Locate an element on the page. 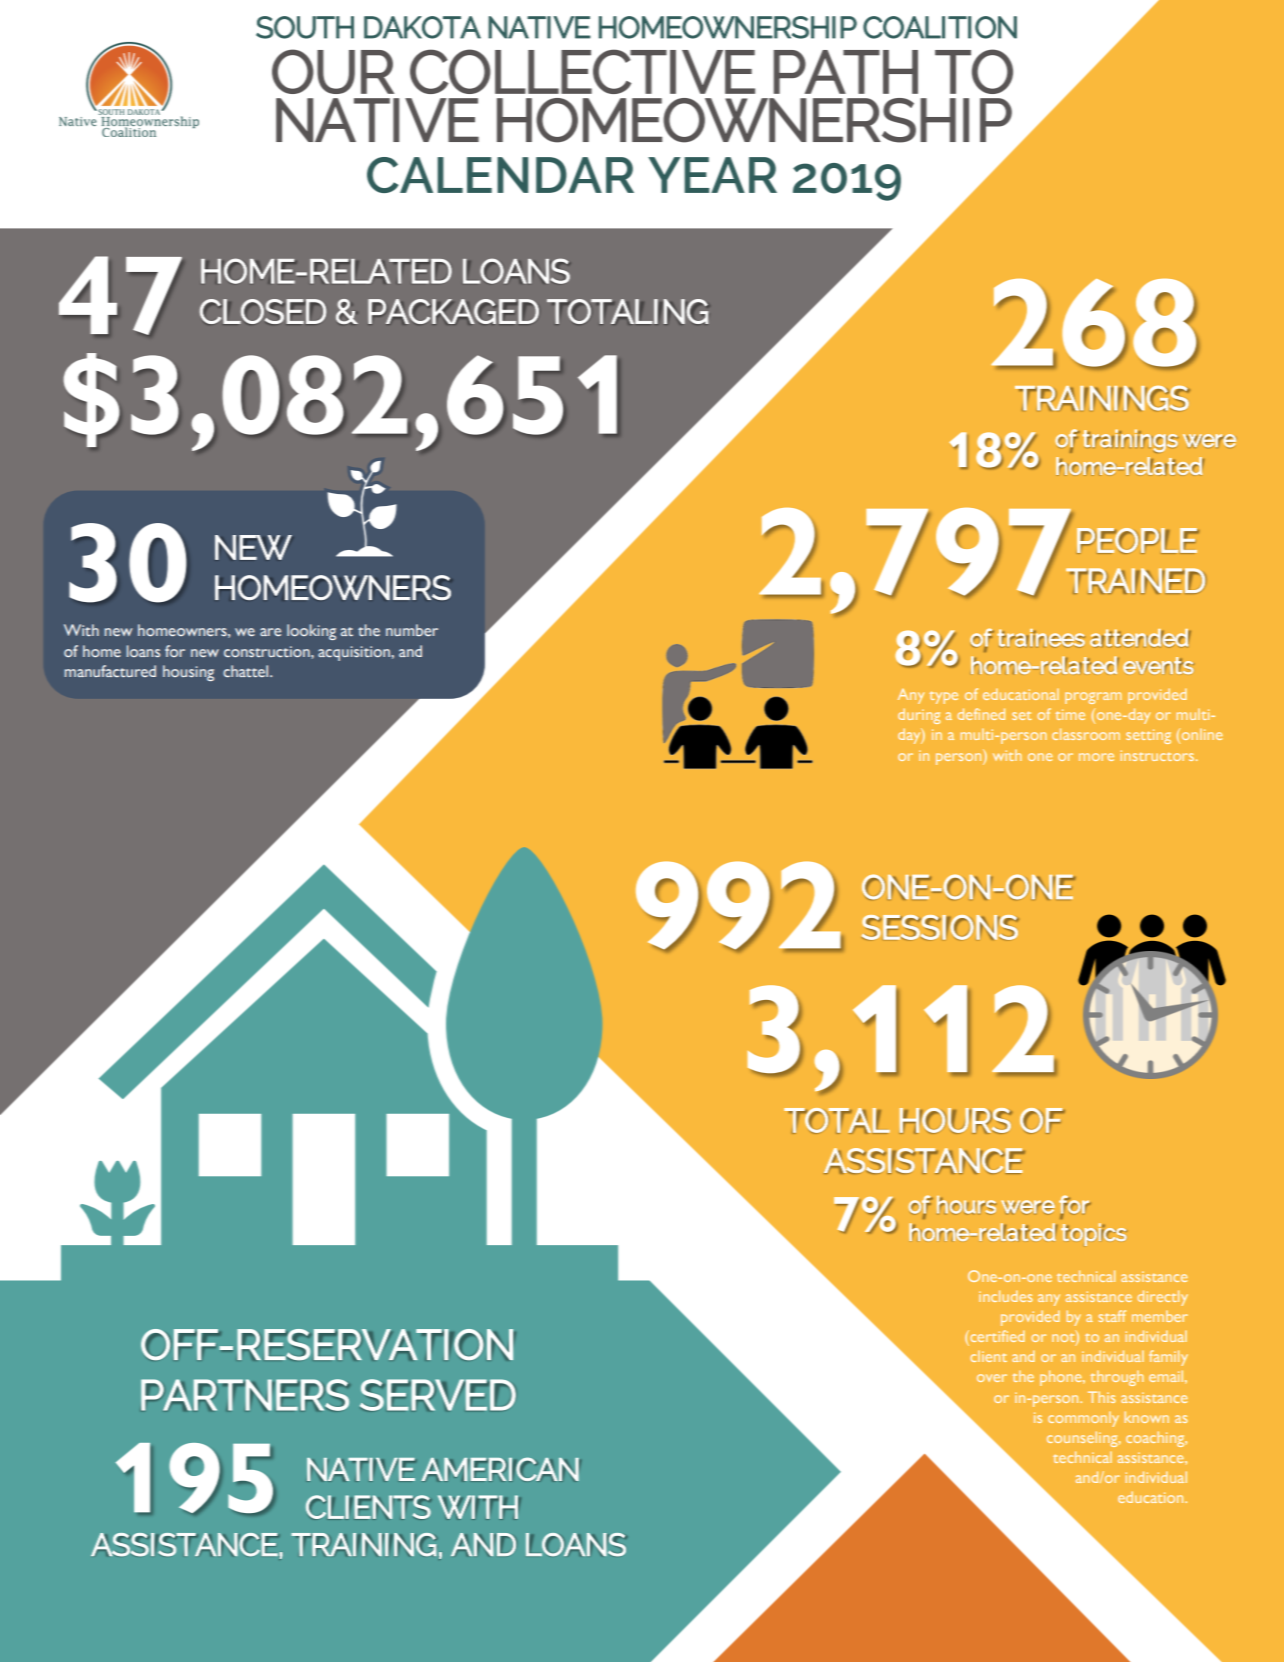 This image has height=1662, width=1284. SOUTH is located at coordinates (305, 27).
